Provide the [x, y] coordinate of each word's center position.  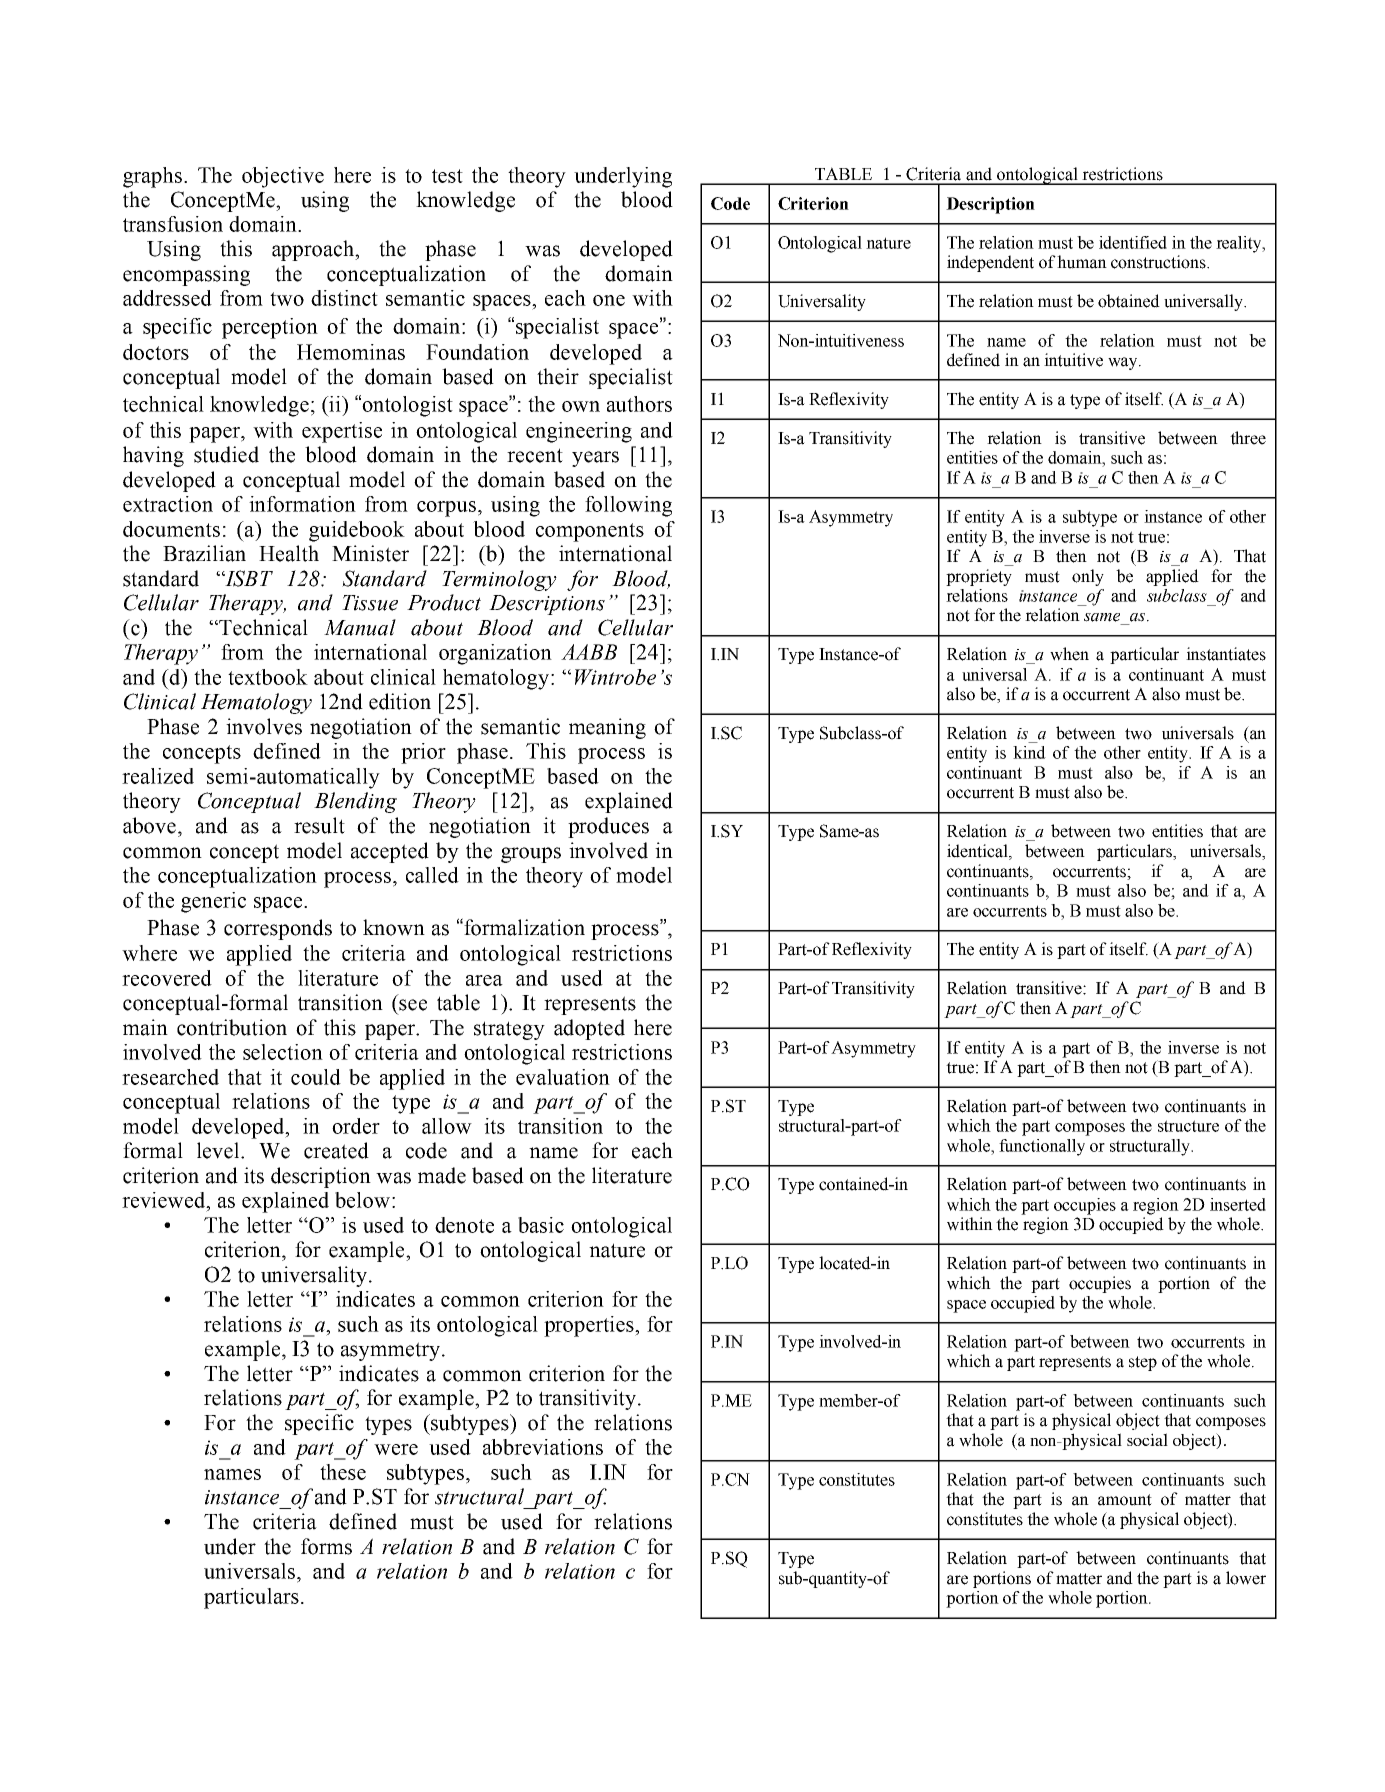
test [447, 176]
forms [326, 1546]
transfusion [173, 224]
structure [1188, 1126]
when [1069, 654]
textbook [268, 677]
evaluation [563, 1077]
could [316, 1077]
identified [1133, 242]
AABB [589, 652]
